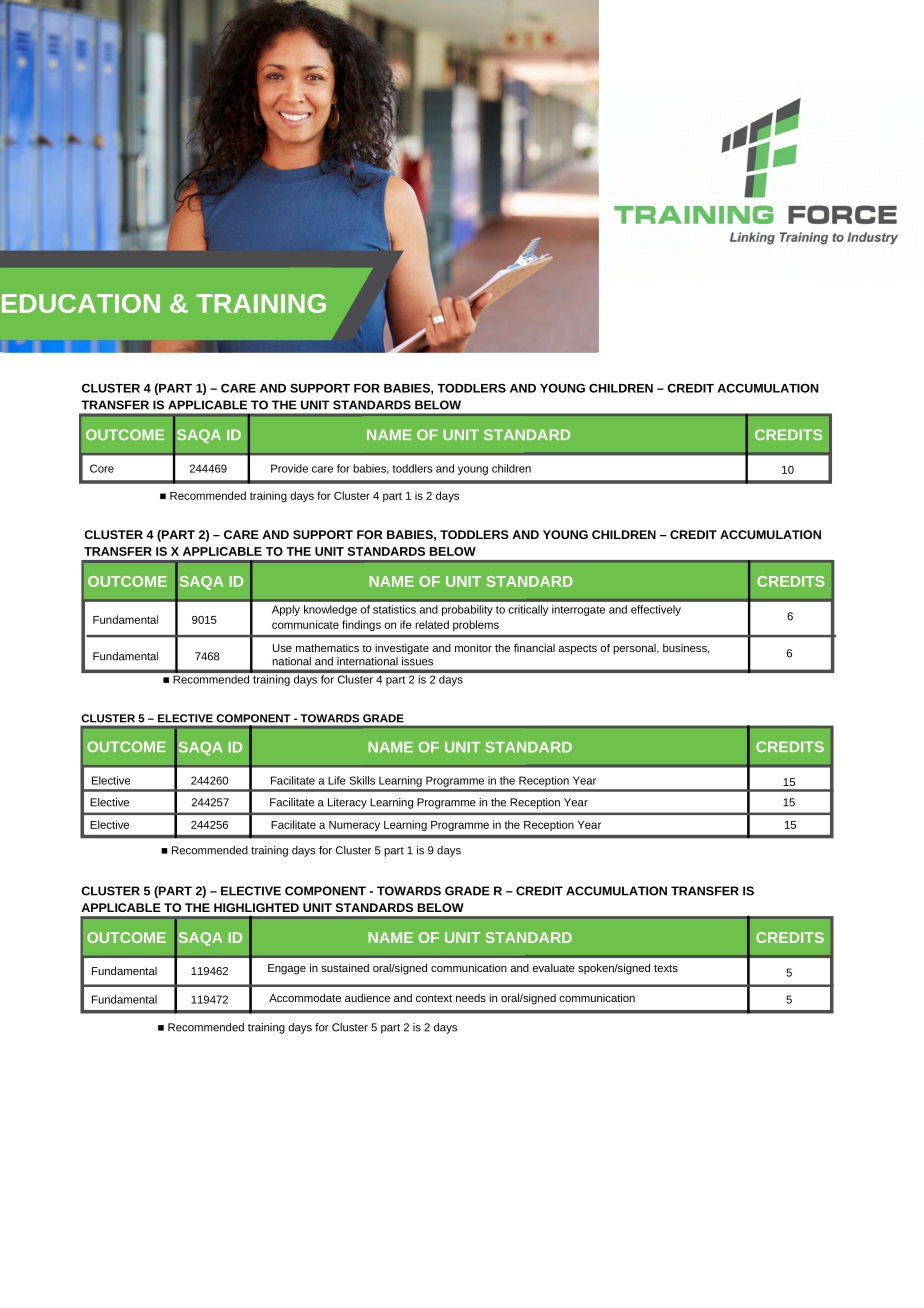 The image size is (924, 1308). What do you see at coordinates (81, 303) in the document?
I see `EDUCATION` at bounding box center [81, 303].
